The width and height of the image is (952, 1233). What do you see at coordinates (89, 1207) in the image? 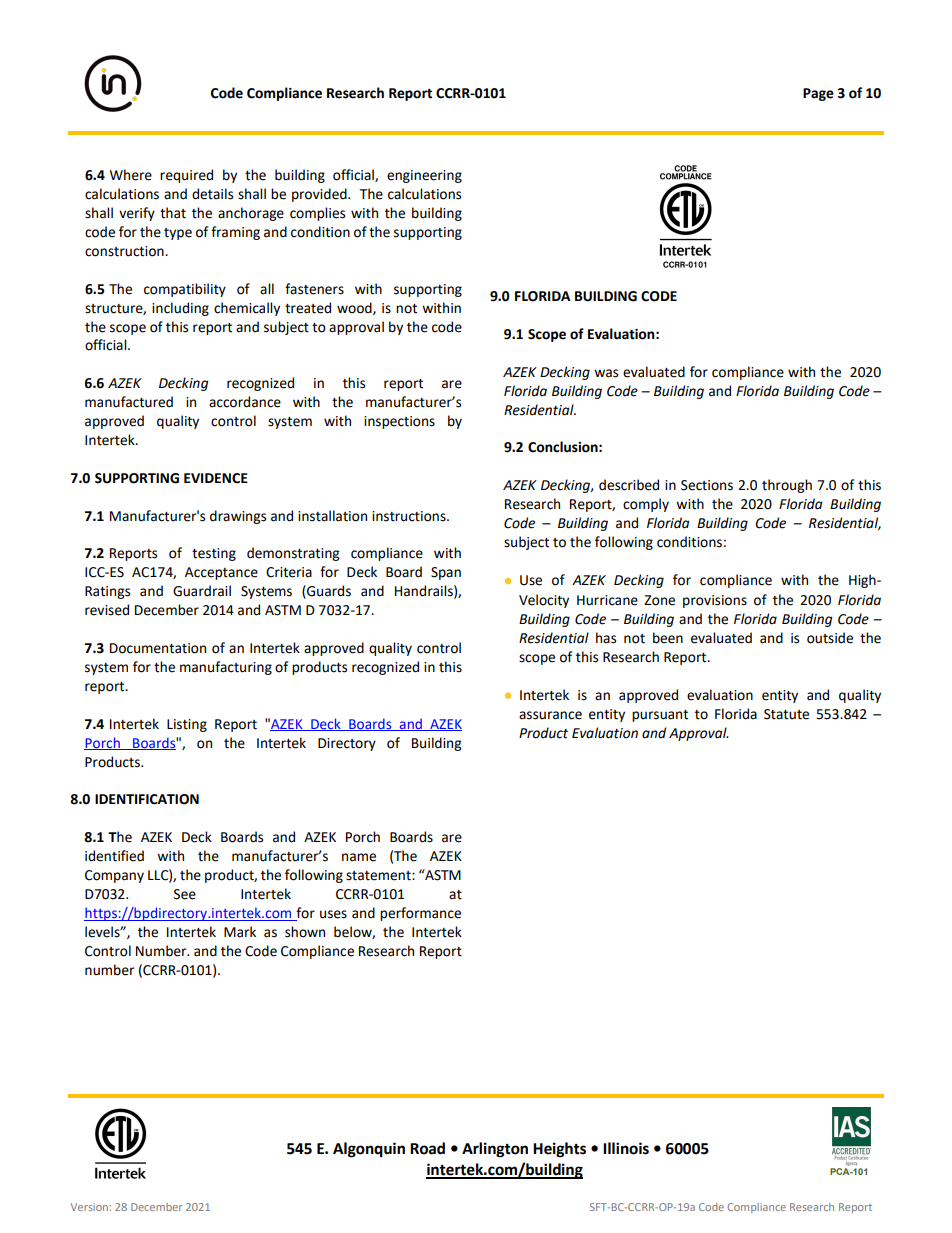
I see `Version` at bounding box center [89, 1207].
